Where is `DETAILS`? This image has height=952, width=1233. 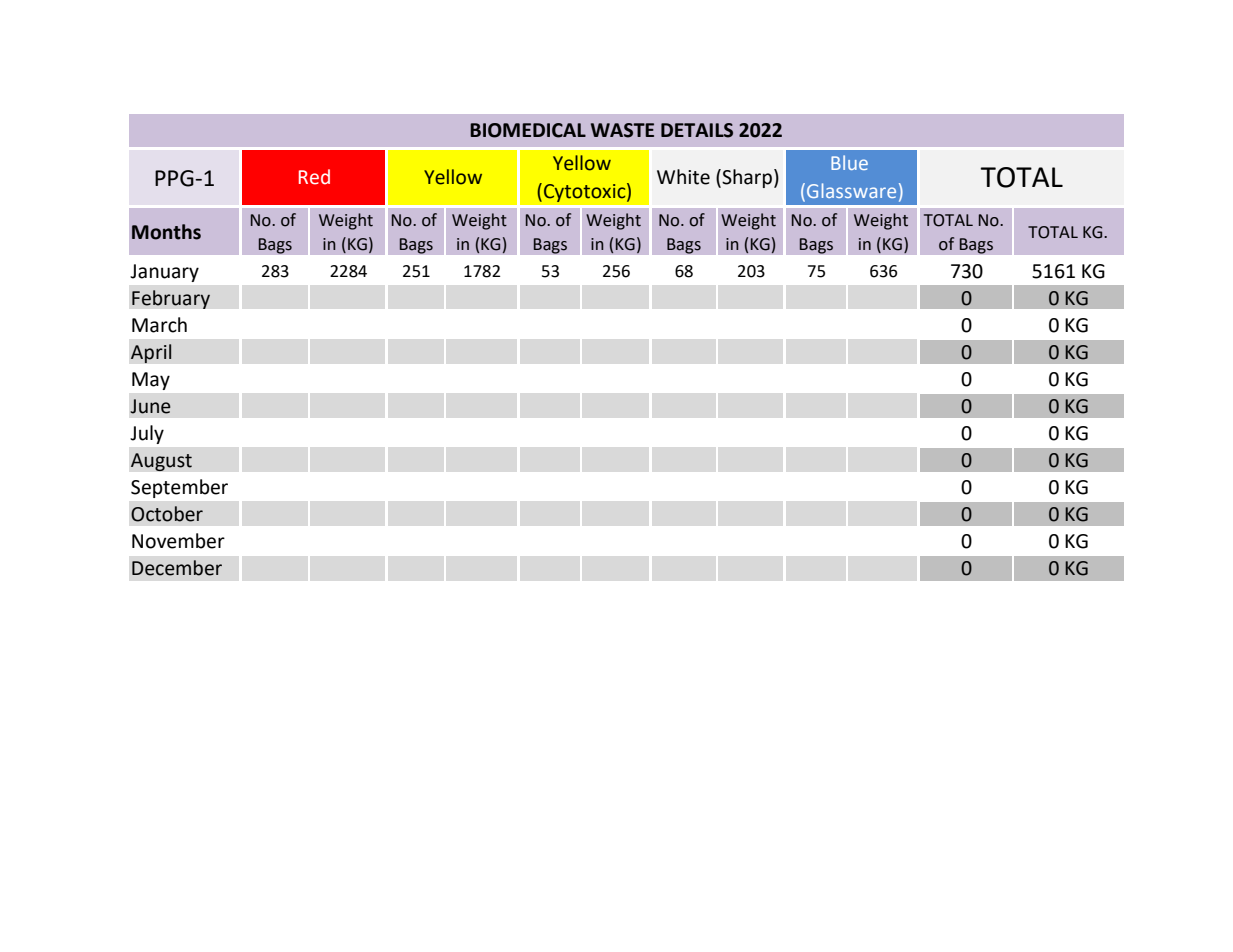
DETAILS is located at coordinates (697, 130).
